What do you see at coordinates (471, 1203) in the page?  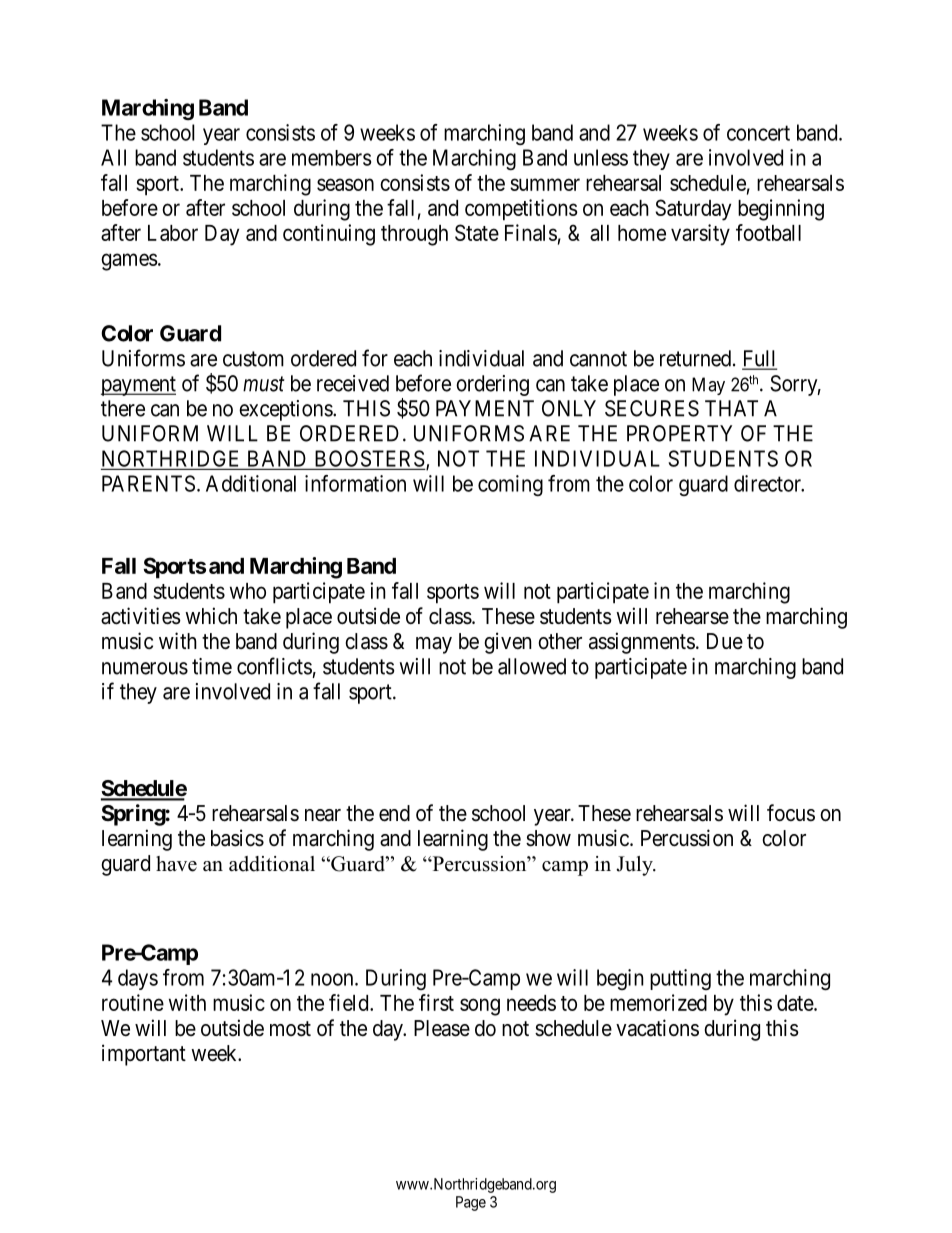 I see `Page` at bounding box center [471, 1203].
